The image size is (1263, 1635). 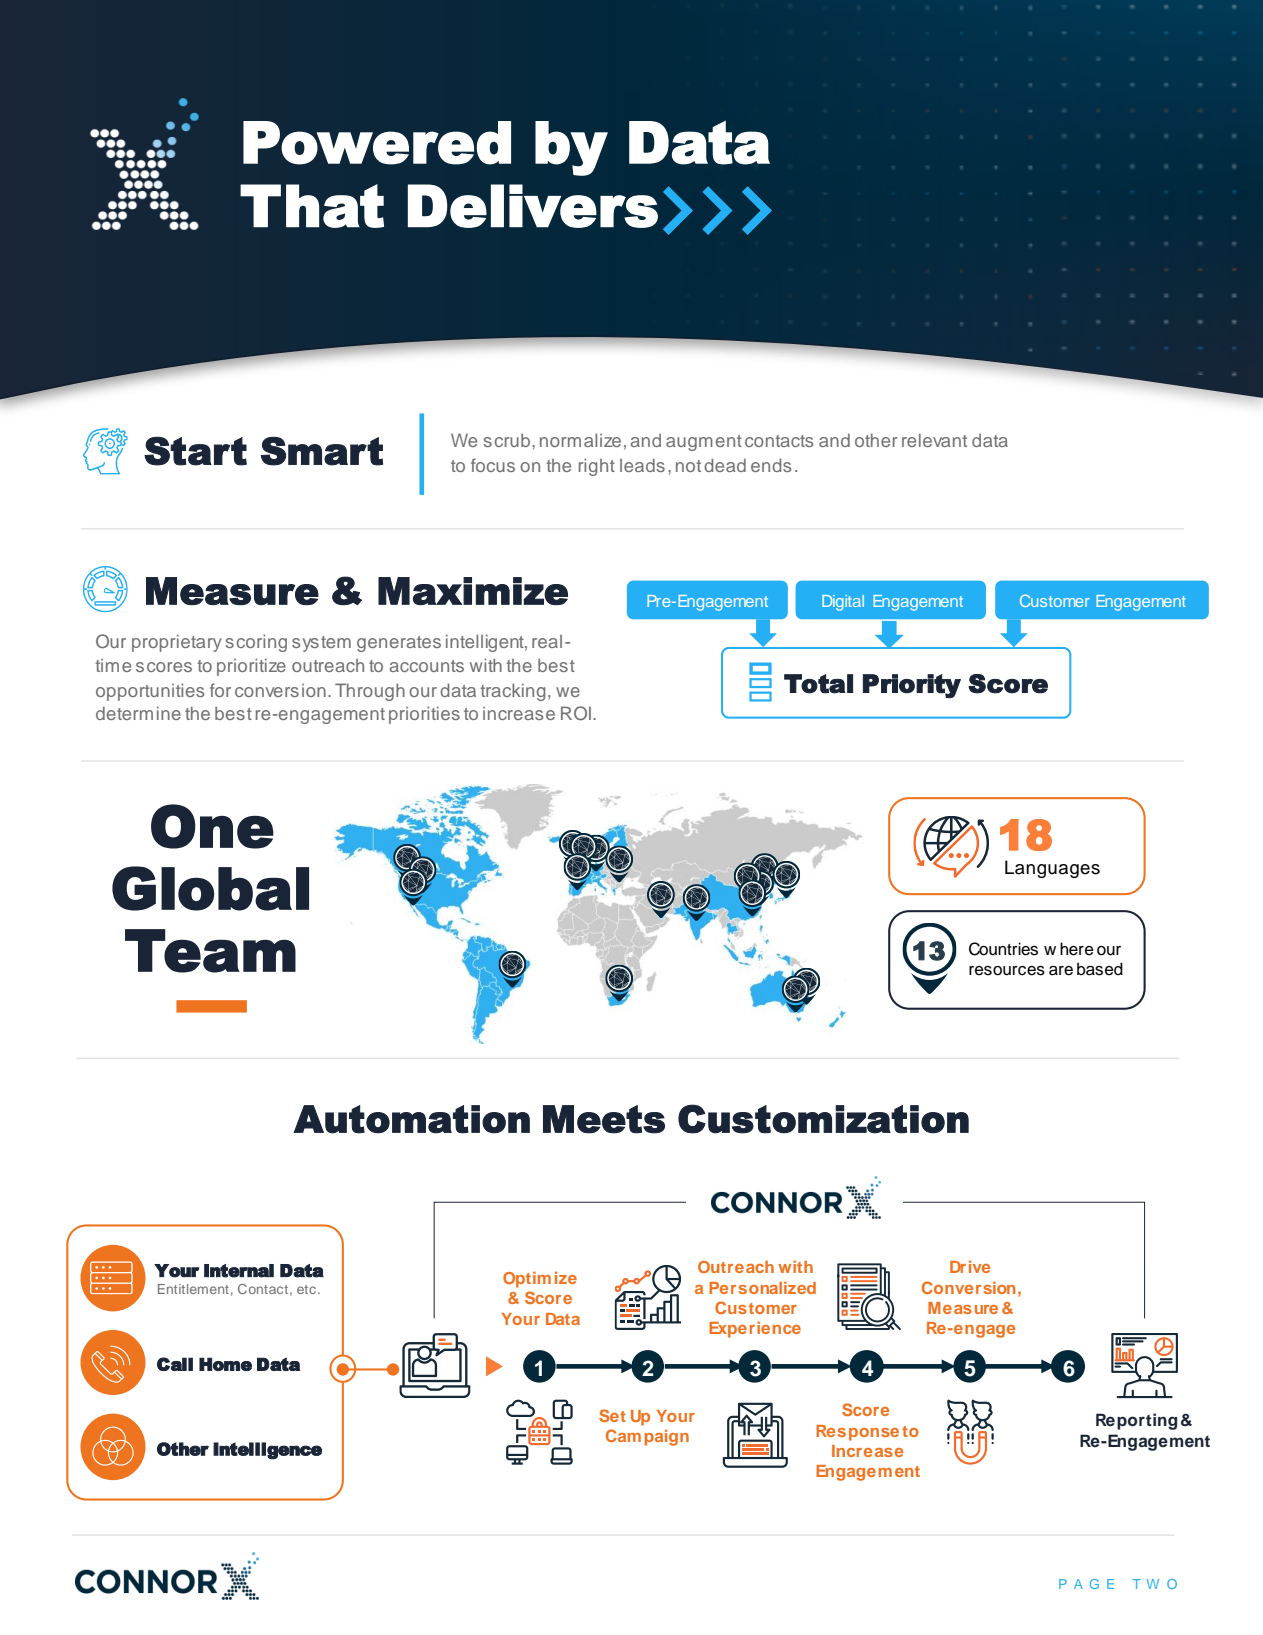 What do you see at coordinates (934, 440) in the document?
I see `relevant` at bounding box center [934, 440].
